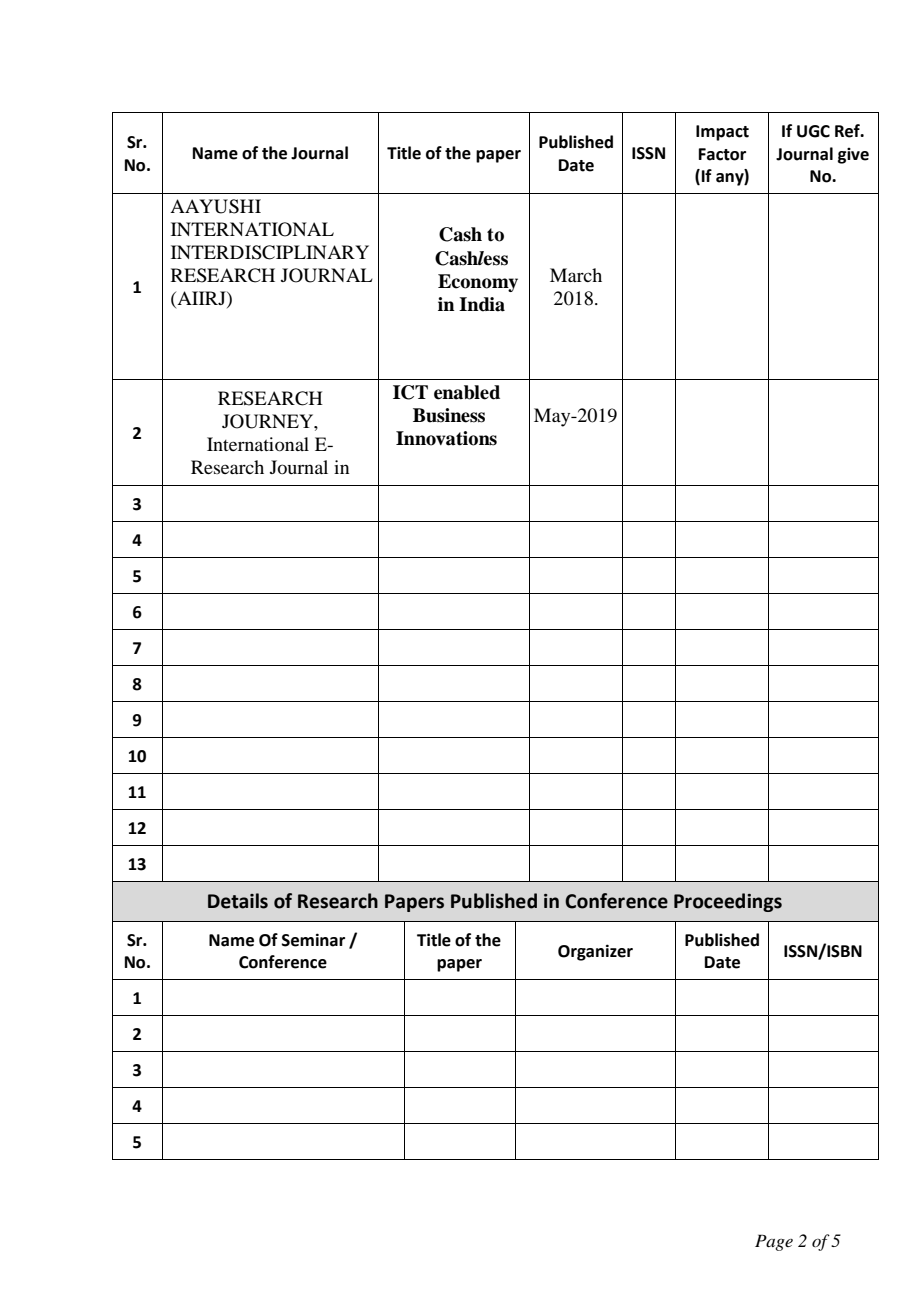 The width and height of the screenshot is (924, 1307). Describe the element at coordinates (813, 131) in the screenshot. I see `UGC` at that location.
